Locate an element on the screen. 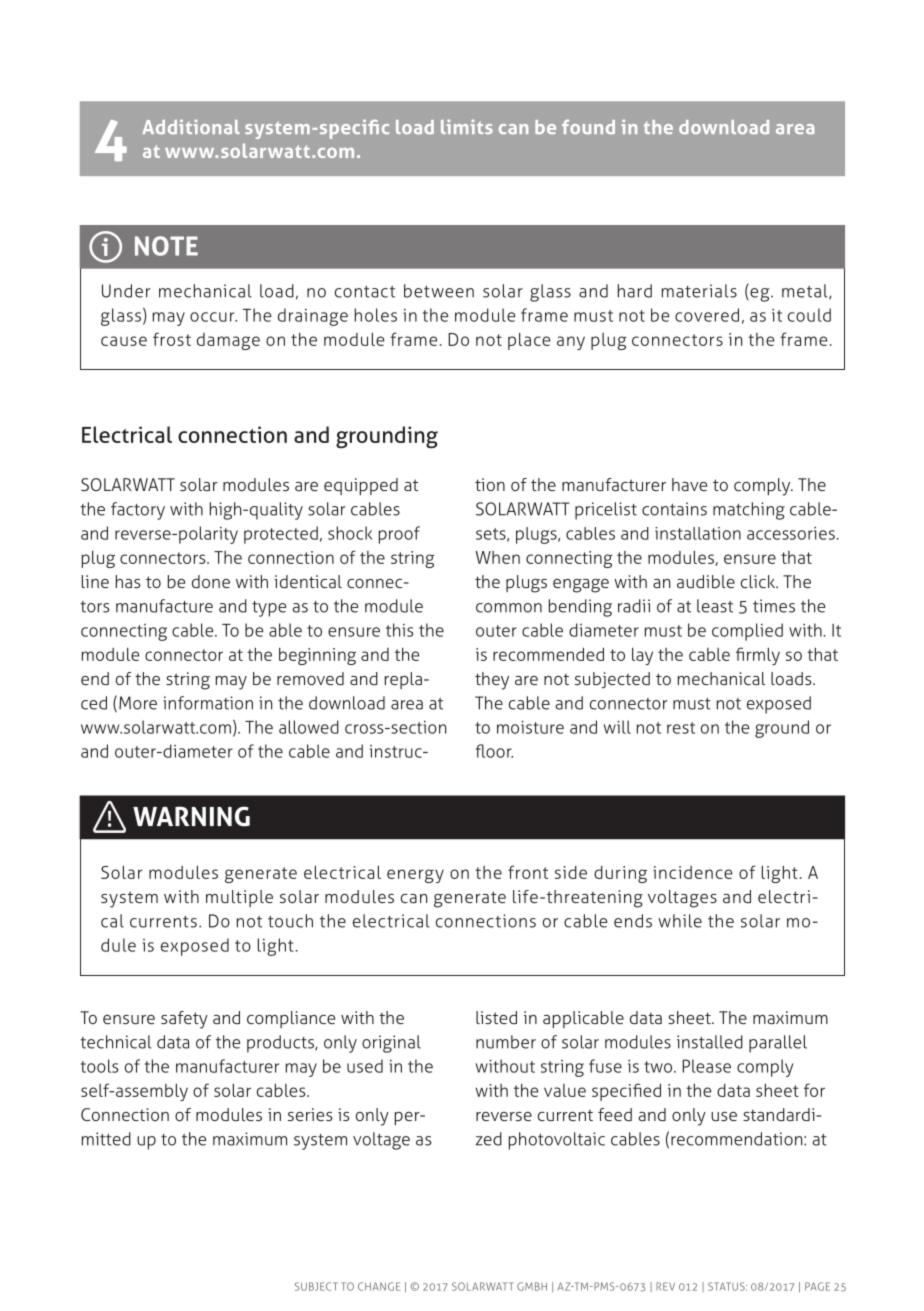 The width and height of the screenshot is (924, 1311). factory is located at coordinates (138, 511).
